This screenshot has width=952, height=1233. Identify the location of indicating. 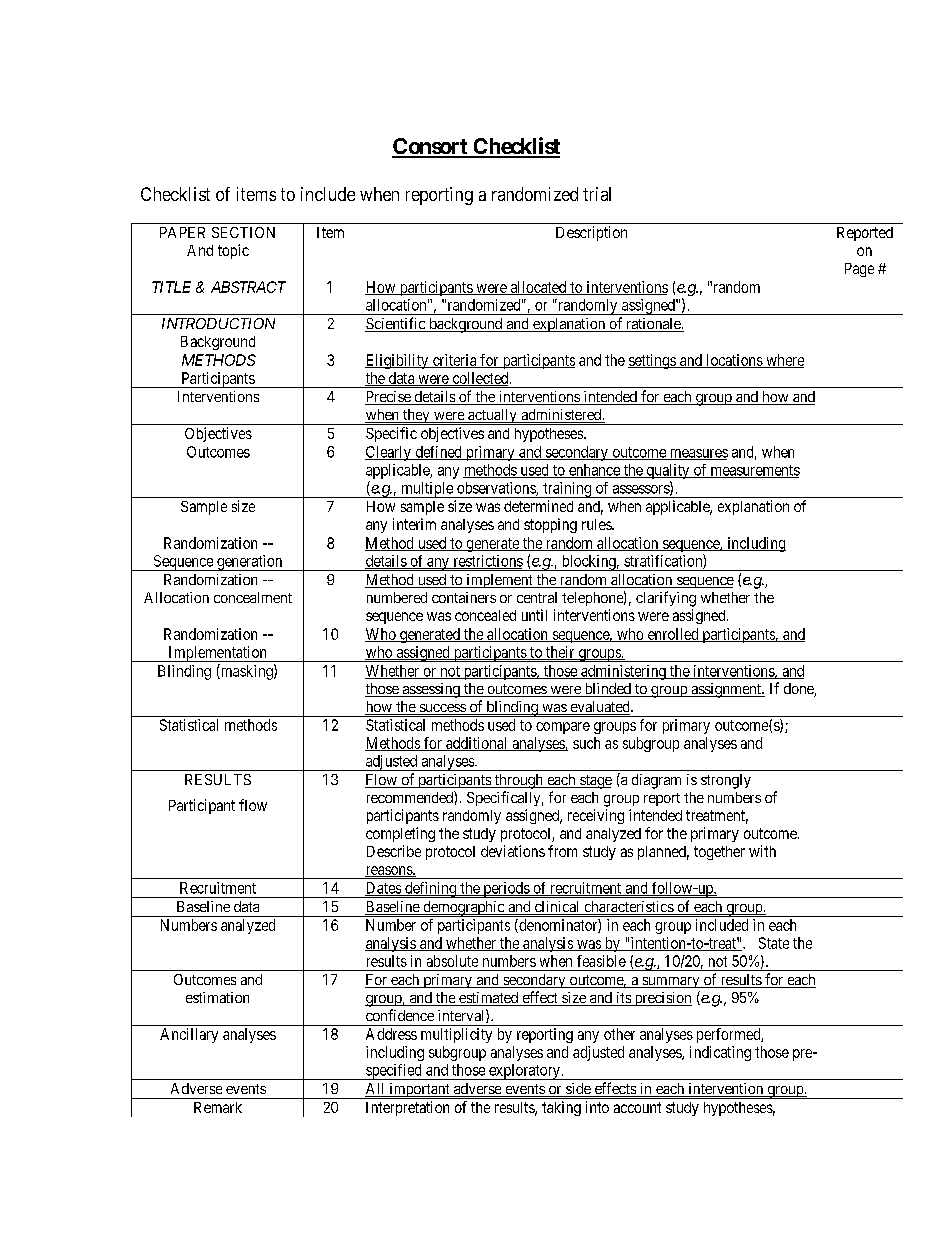
(720, 1053).
